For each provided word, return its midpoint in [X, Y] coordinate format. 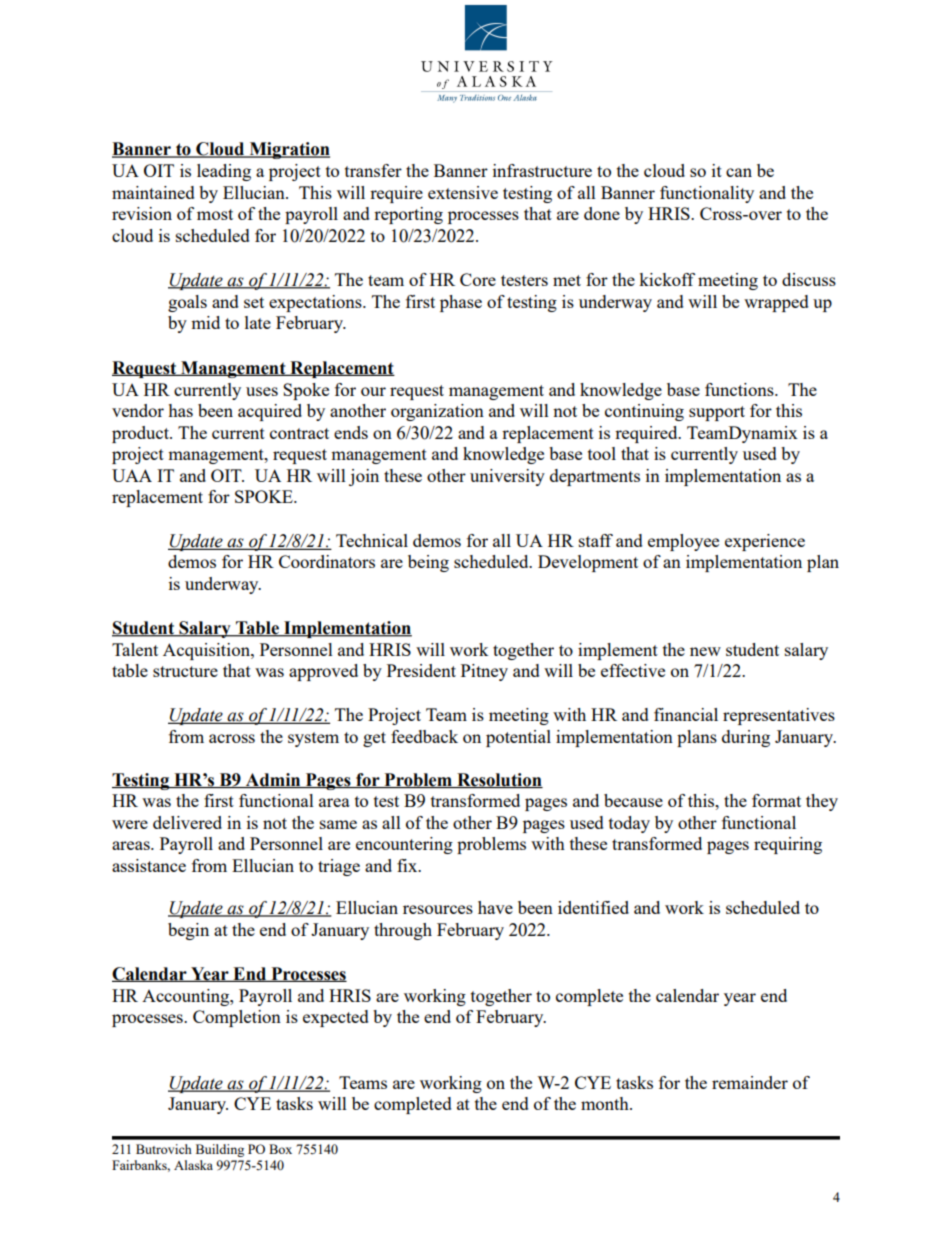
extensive [463, 192]
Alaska [193, 1165]
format [776, 800]
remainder [750, 1082]
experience [765, 542]
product [141, 434]
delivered [187, 822]
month [606, 1103]
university [507, 477]
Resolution [499, 780]
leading [224, 172]
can [739, 172]
